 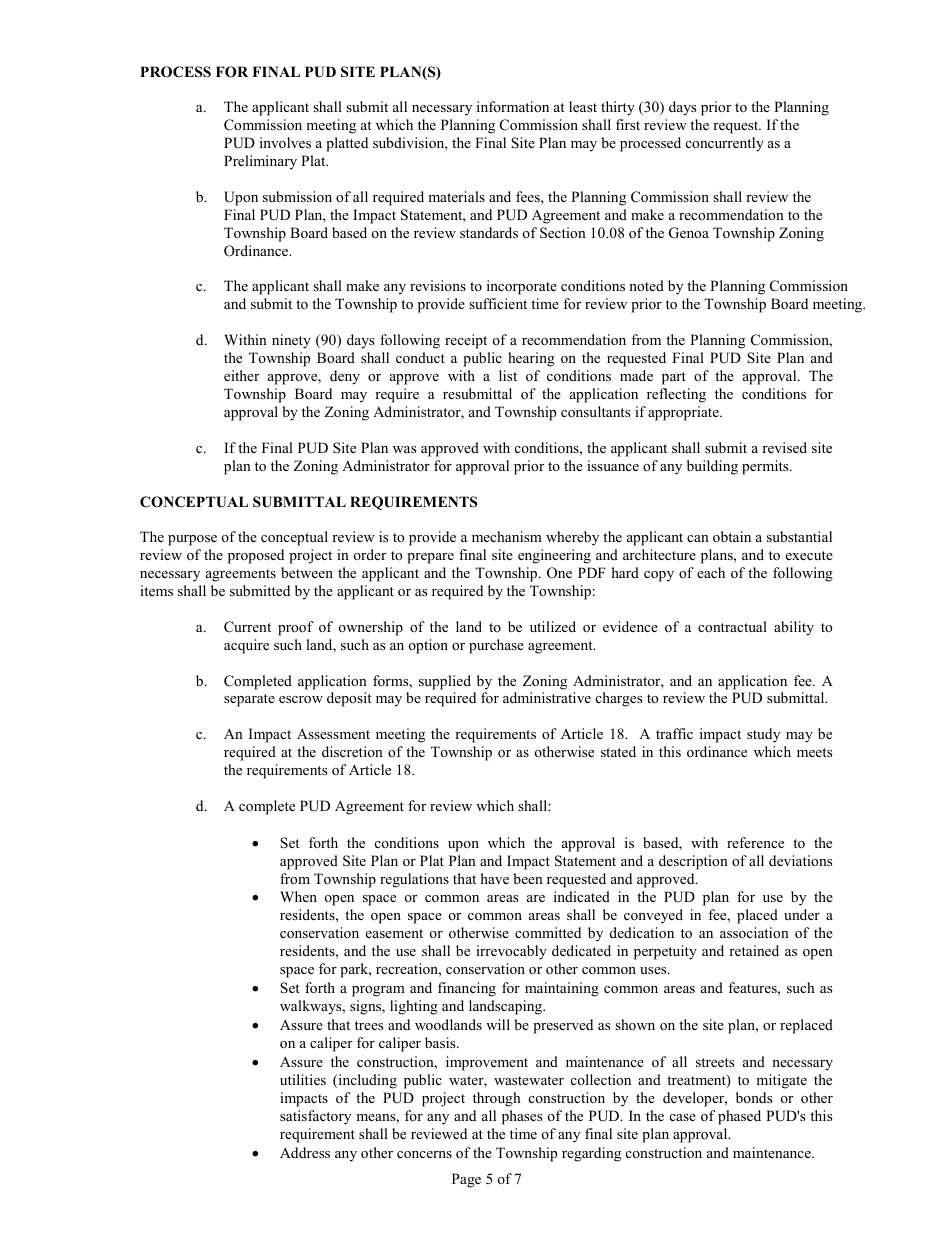 What do you see at coordinates (513, 106) in the document?
I see `information` at bounding box center [513, 106].
